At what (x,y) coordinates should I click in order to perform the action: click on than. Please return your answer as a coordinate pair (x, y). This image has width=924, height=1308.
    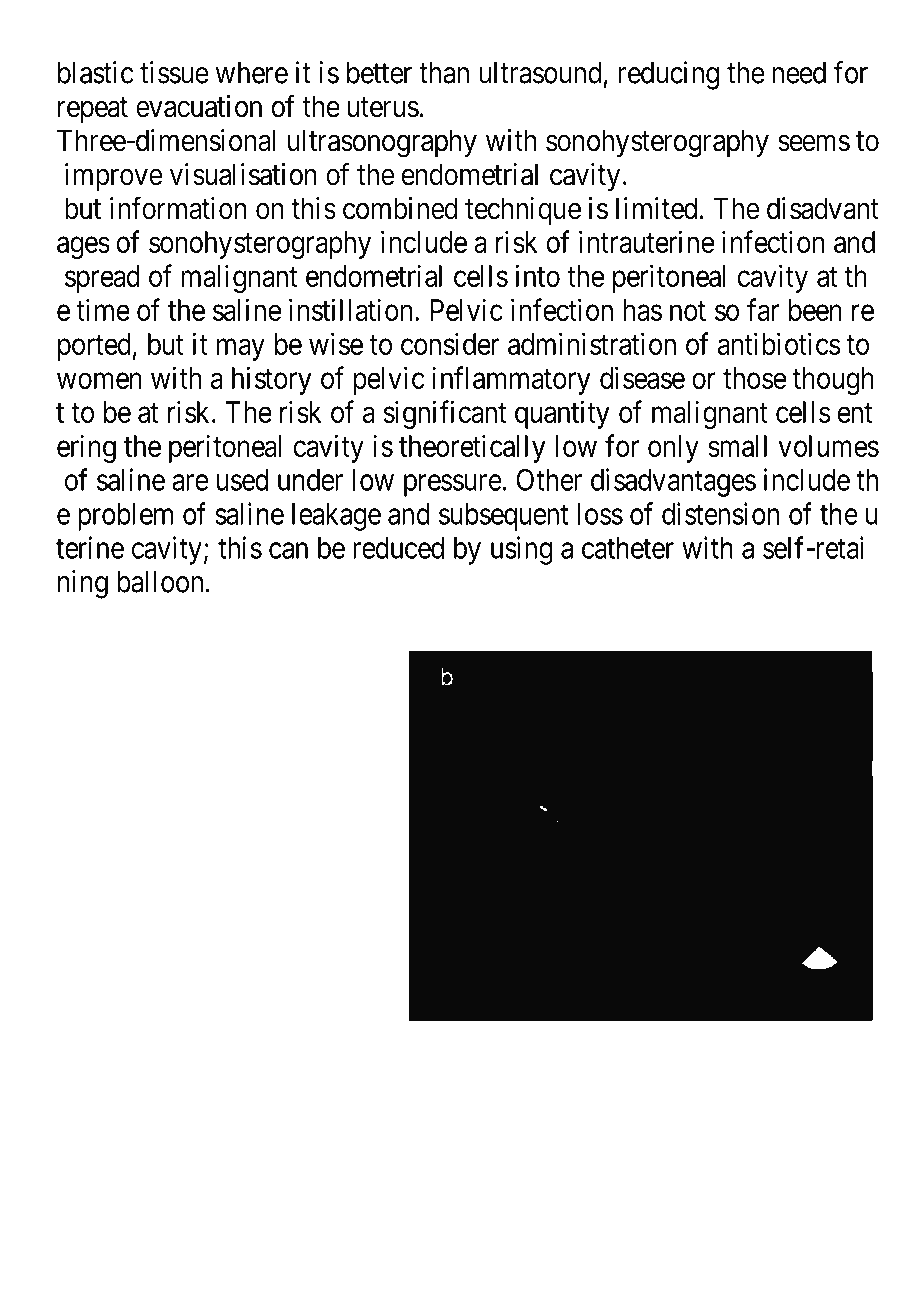
    Looking at the image, I should click on (444, 73).
